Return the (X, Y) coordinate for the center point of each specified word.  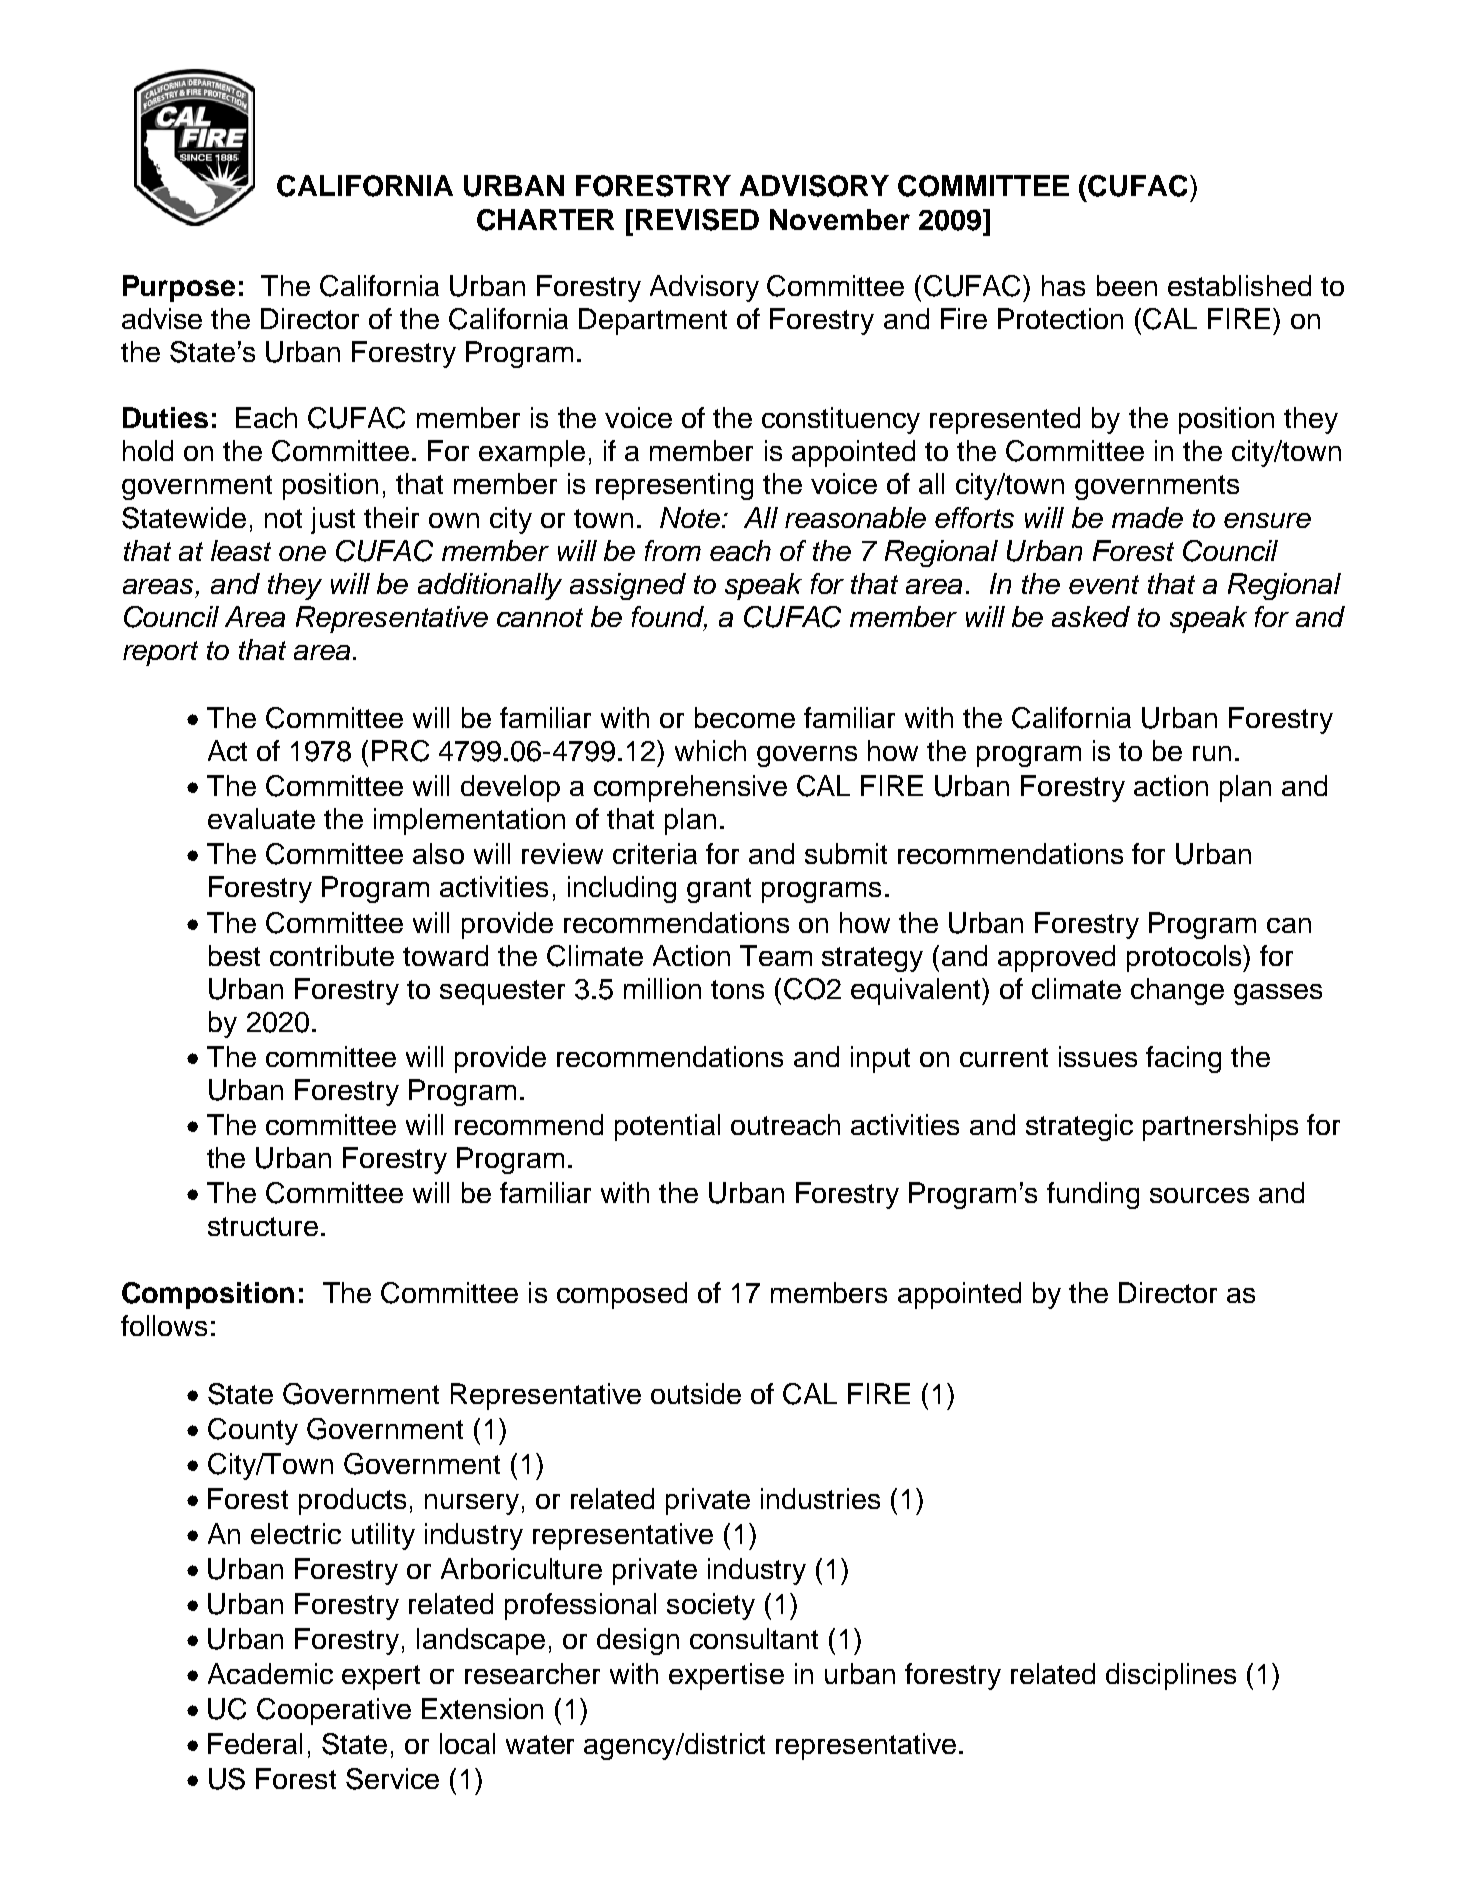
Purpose (179, 288)
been (1127, 285)
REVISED (697, 220)
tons (737, 989)
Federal (255, 1743)
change (1177, 991)
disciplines (1171, 1676)
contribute (332, 955)
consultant (754, 1638)
